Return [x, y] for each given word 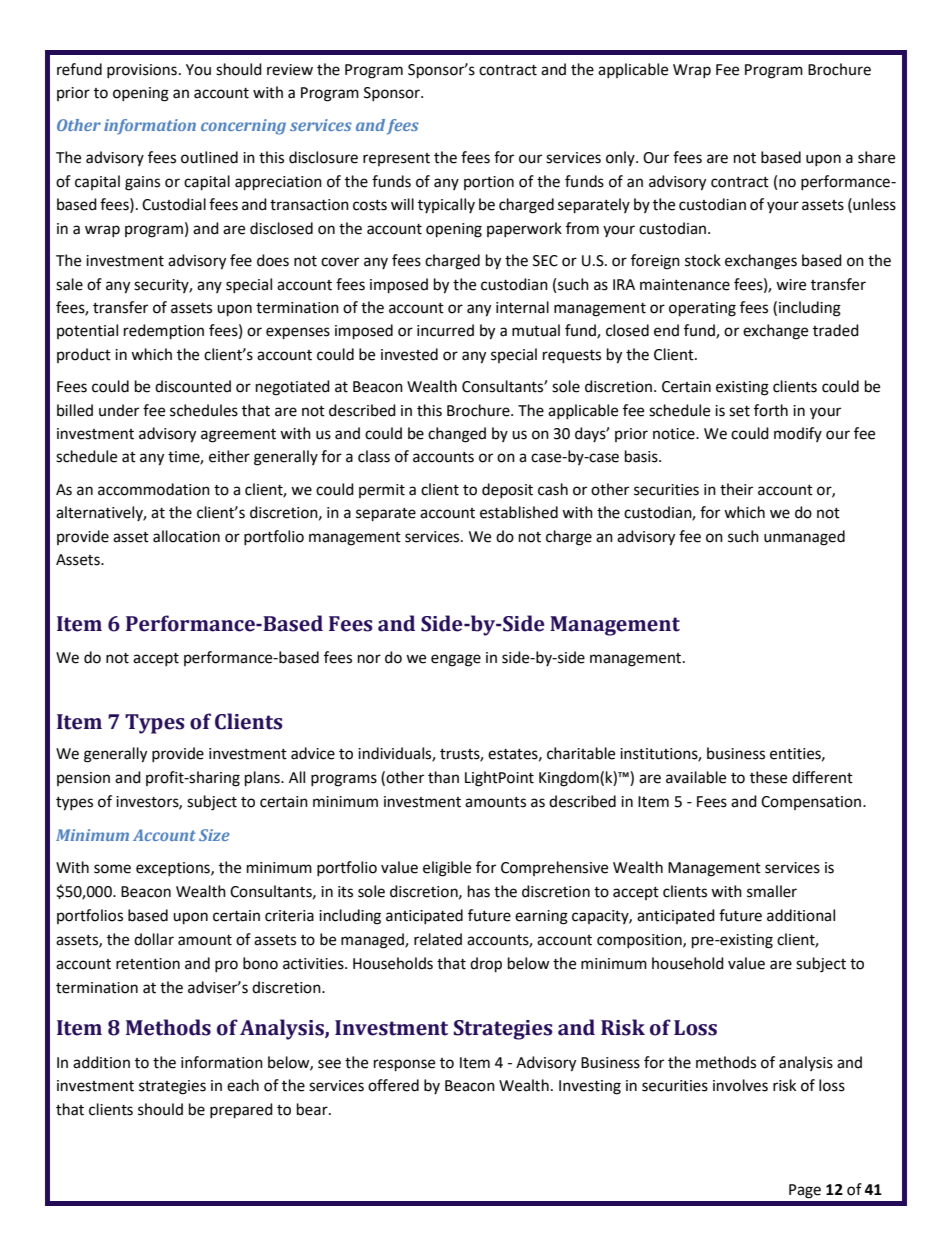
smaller [772, 891]
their [736, 489]
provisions [142, 71]
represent [396, 159]
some [112, 869]
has [479, 891]
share [876, 157]
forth [771, 410]
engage [456, 660]
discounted [193, 386]
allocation [186, 536]
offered [393, 1085]
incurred [445, 330]
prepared [241, 1111]
